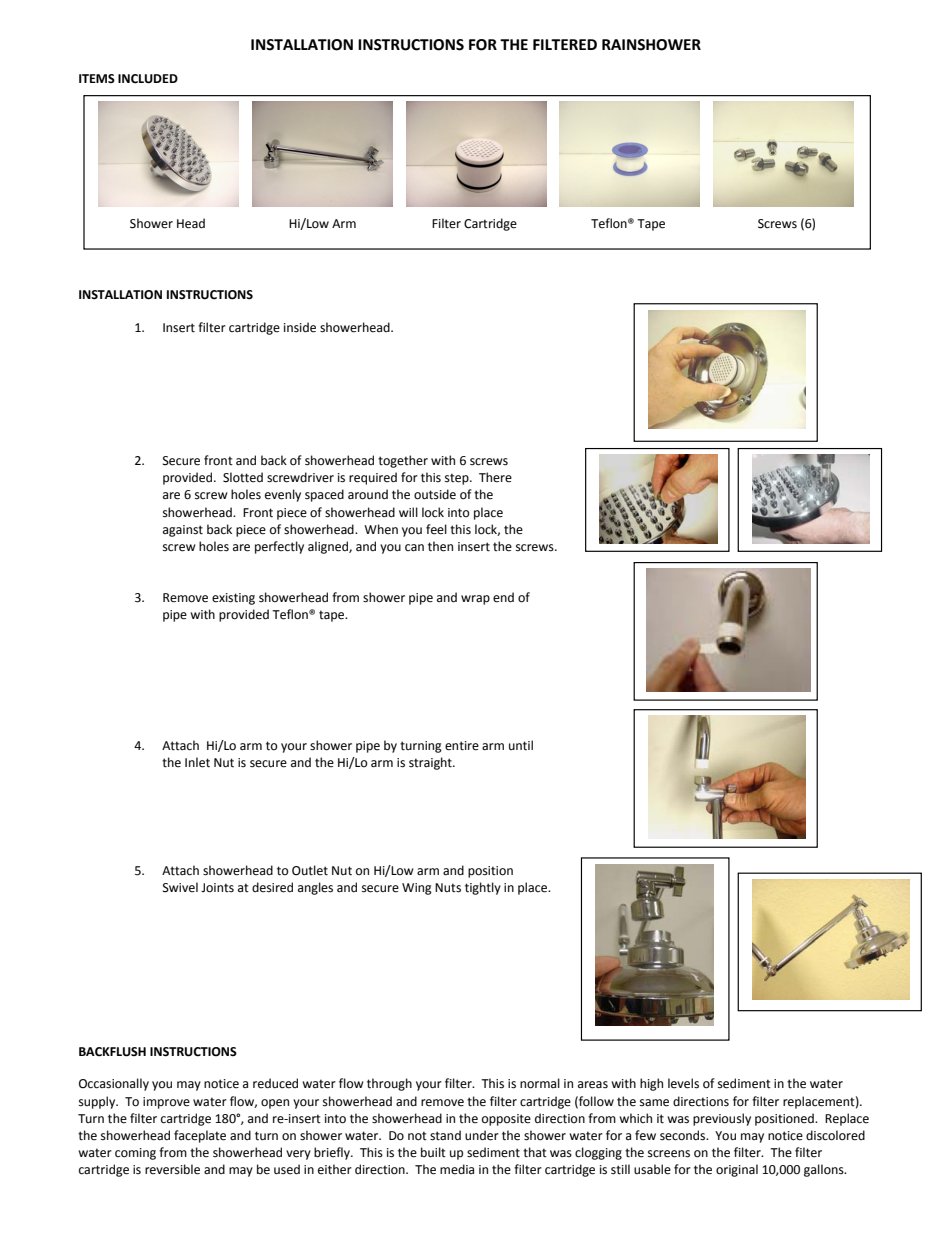  Describe the element at coordinates (458, 479) in the image. I see `step` at that location.
